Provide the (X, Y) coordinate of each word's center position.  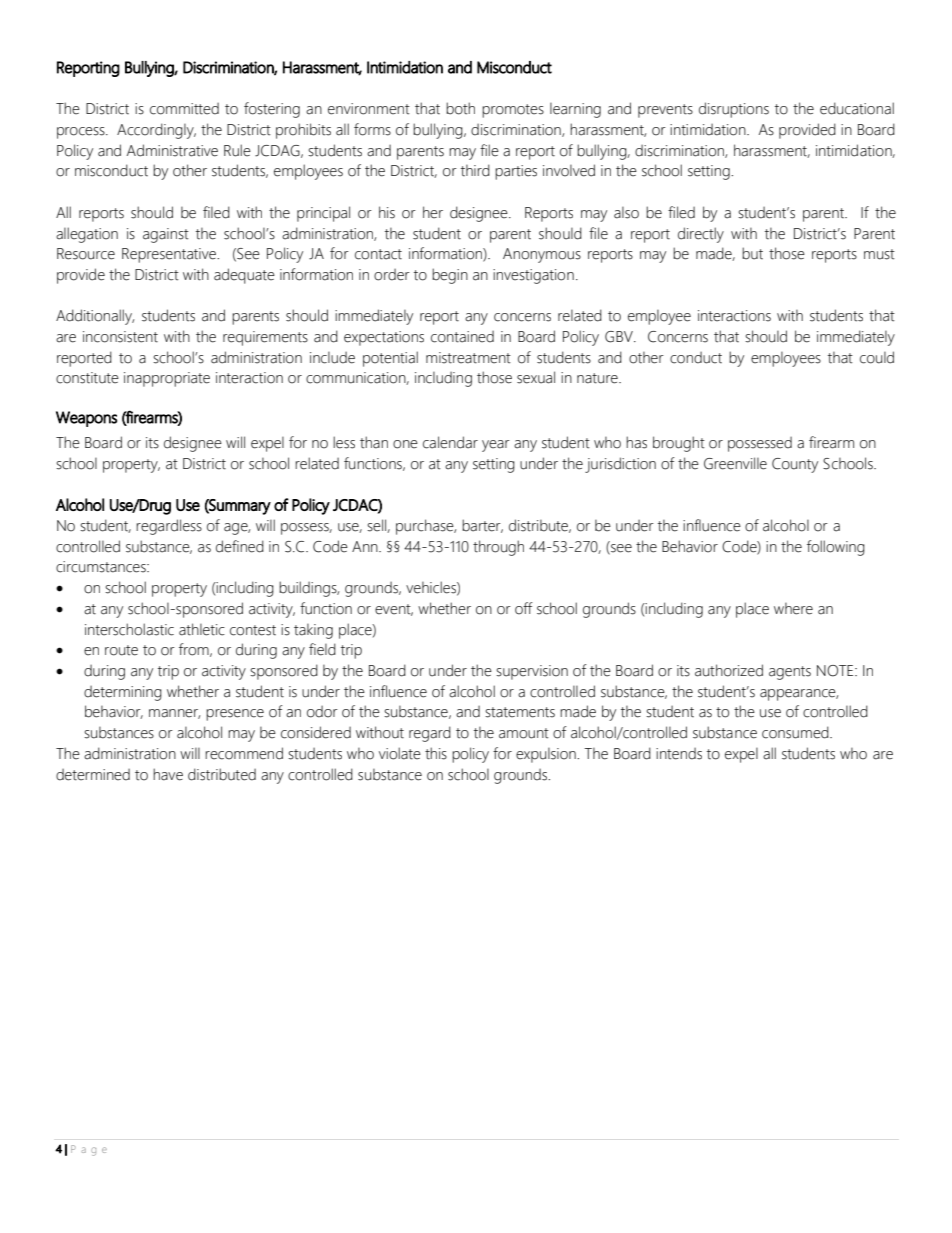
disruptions (734, 110)
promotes (513, 111)
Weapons (86, 419)
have (168, 774)
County (795, 465)
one (405, 444)
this (436, 753)
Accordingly (156, 131)
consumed (796, 732)
